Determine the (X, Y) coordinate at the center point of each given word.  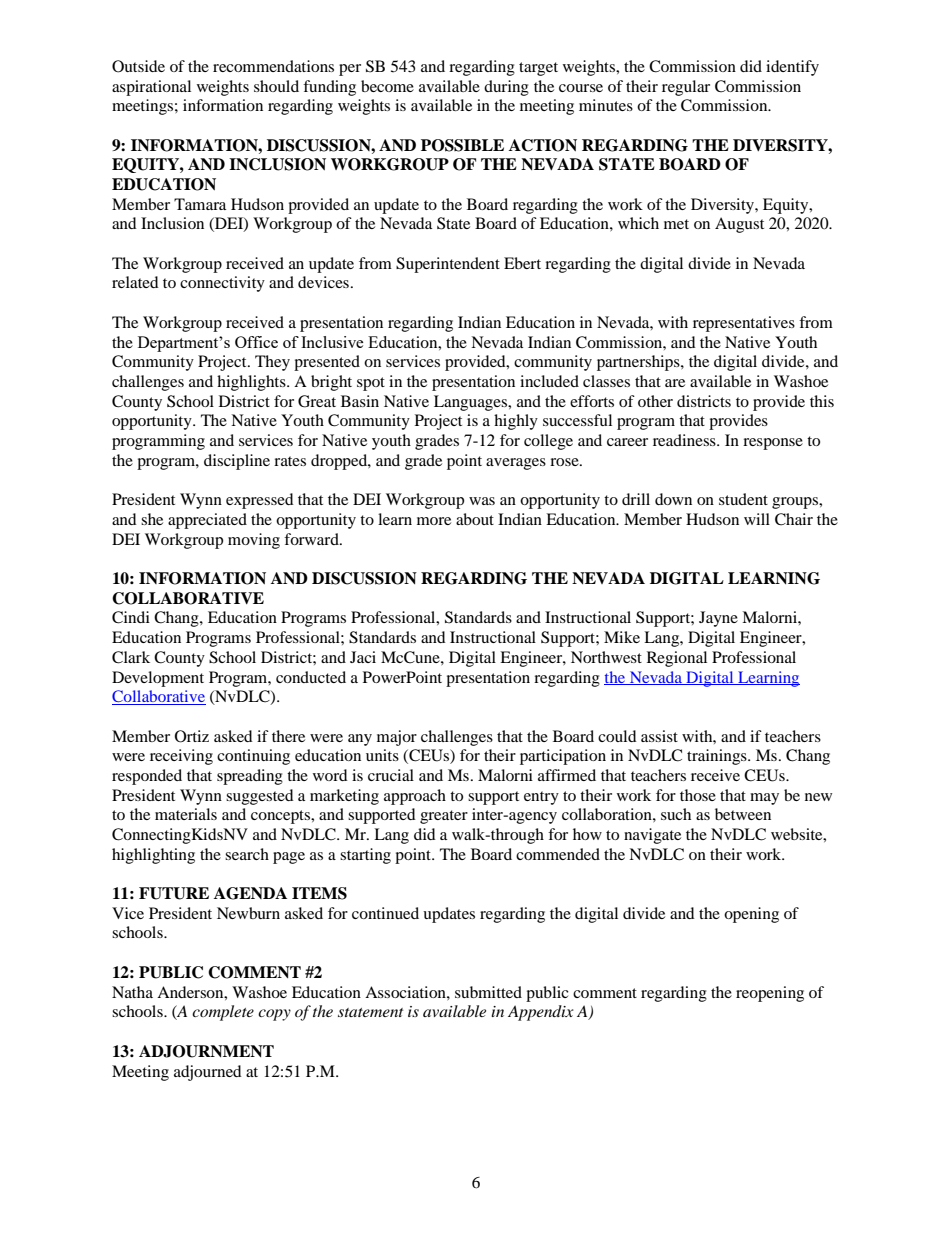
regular (686, 88)
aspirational (151, 88)
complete (223, 1013)
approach (415, 797)
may (764, 799)
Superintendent (448, 265)
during (506, 88)
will (757, 519)
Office (256, 342)
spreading (250, 777)
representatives (744, 324)
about (475, 519)
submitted (488, 992)
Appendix (541, 1013)
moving (254, 541)
